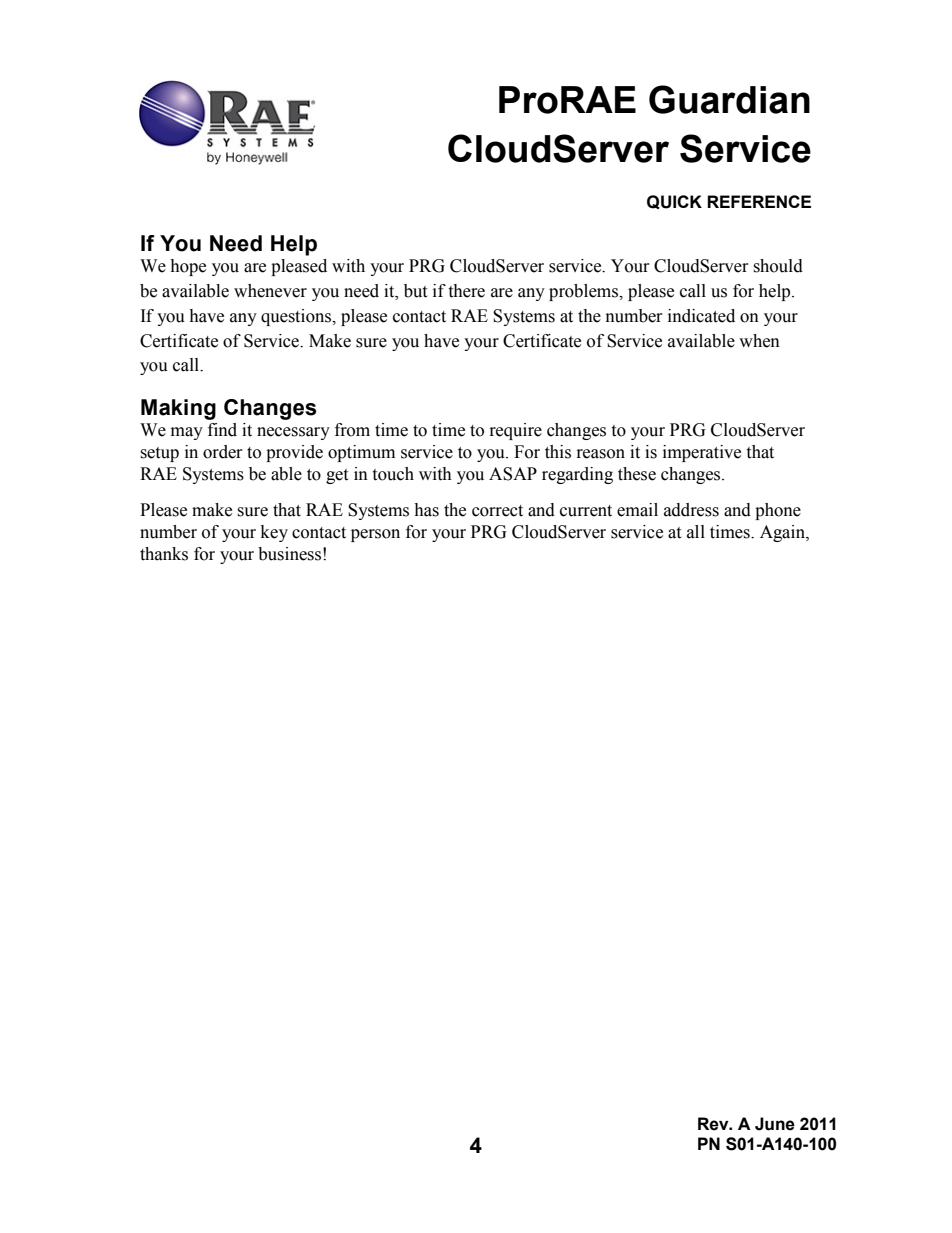 The height and width of the image is (1233, 952). What do you see at coordinates (729, 99) in the image?
I see `Guardian` at bounding box center [729, 99].
